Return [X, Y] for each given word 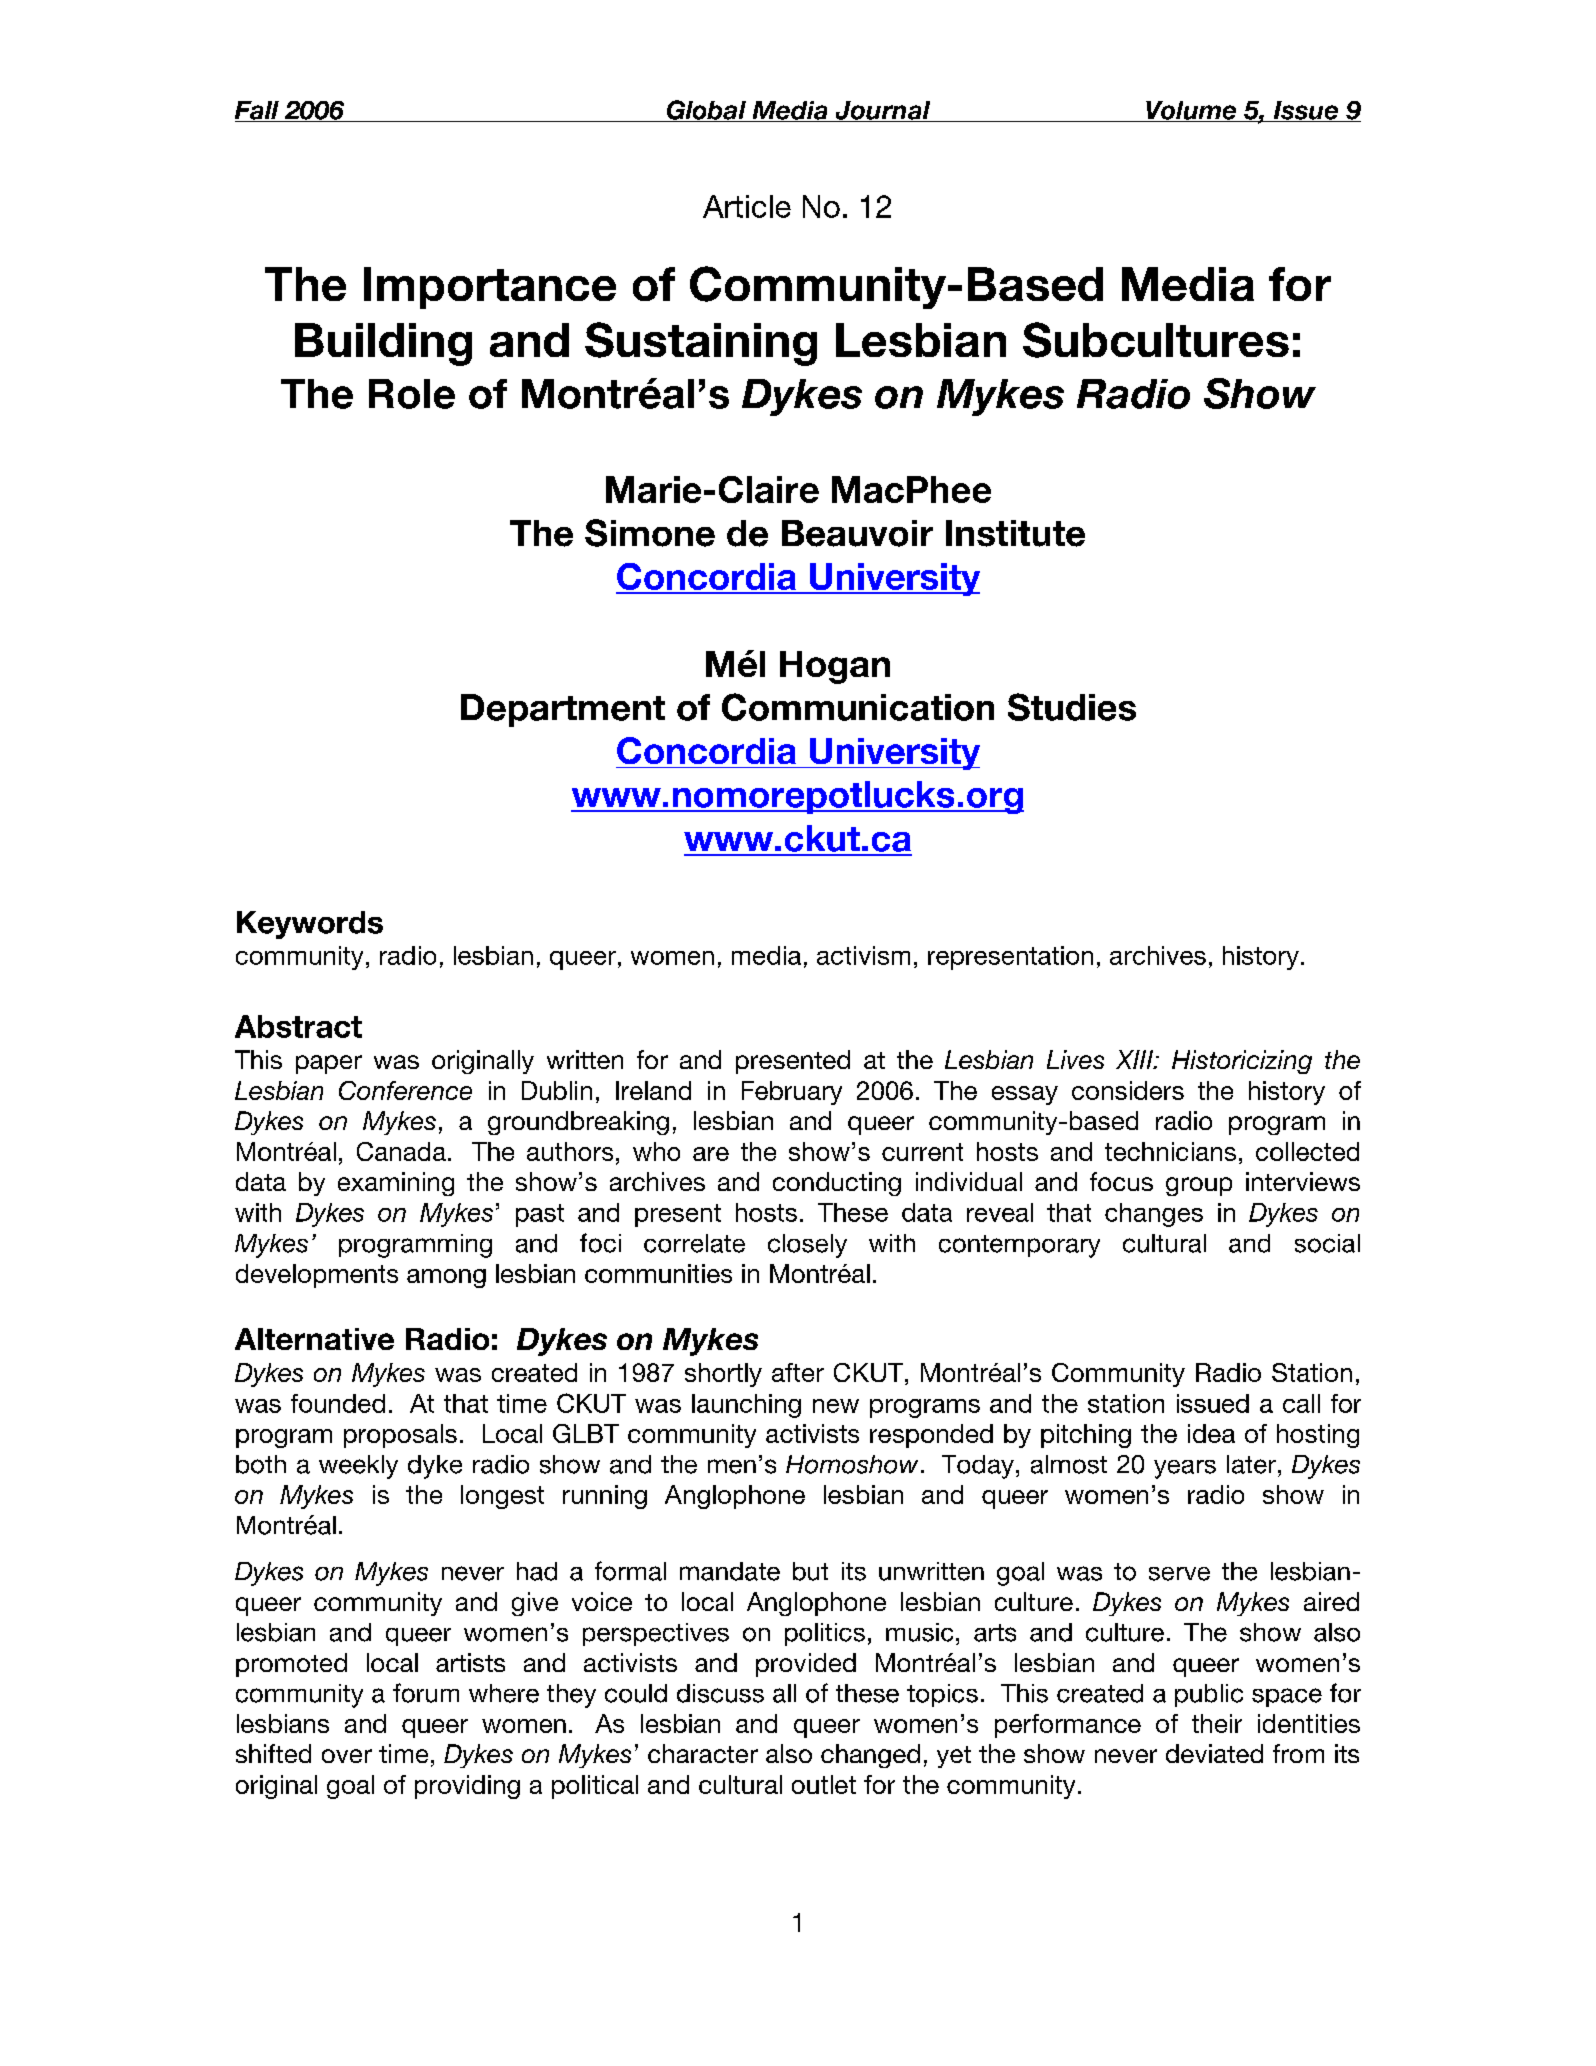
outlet [824, 1784]
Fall [258, 111]
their [1217, 1723]
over [347, 1756]
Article [747, 206]
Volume [1191, 111]
